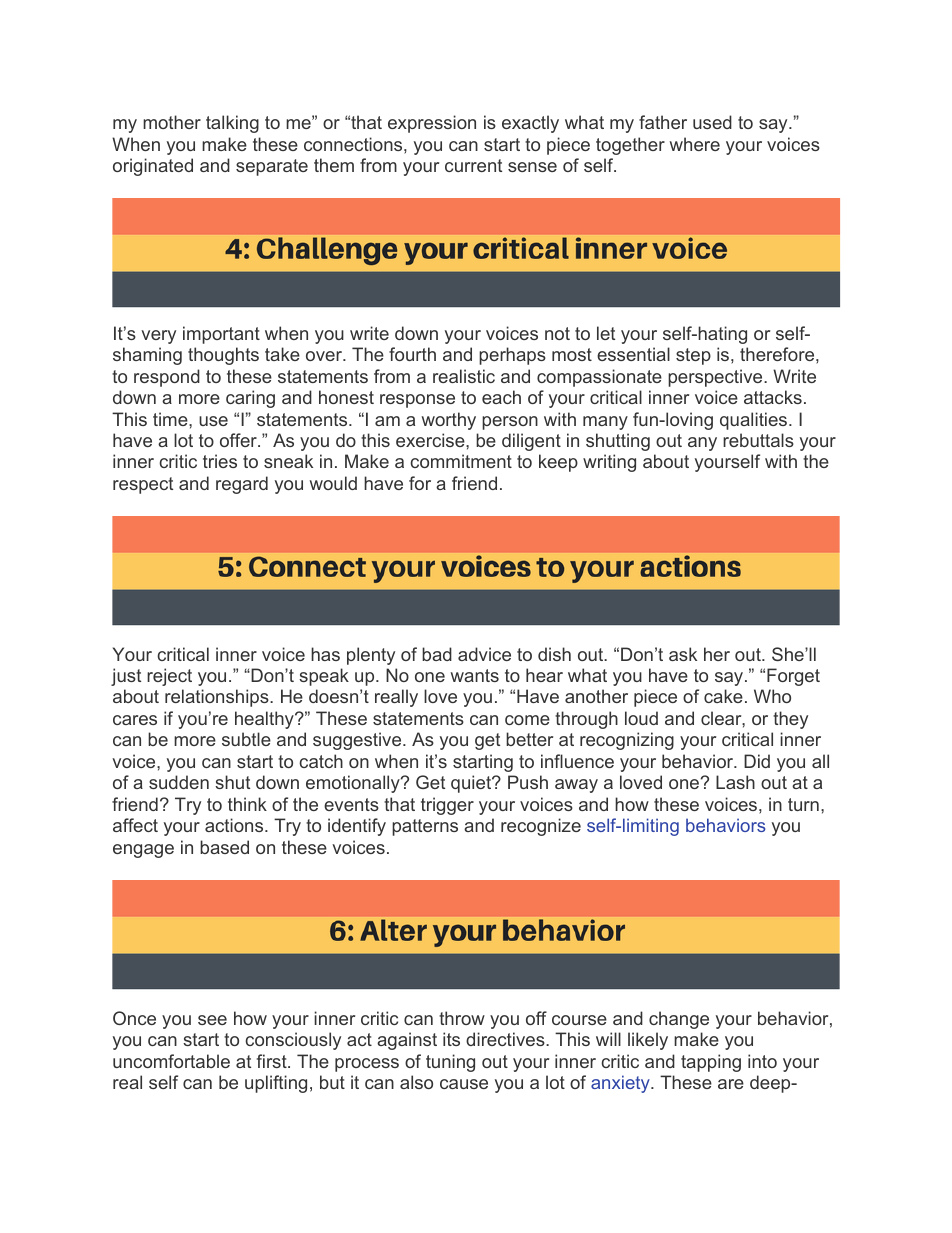 This page has width=952, height=1233. I want to click on talking, so click(232, 124).
